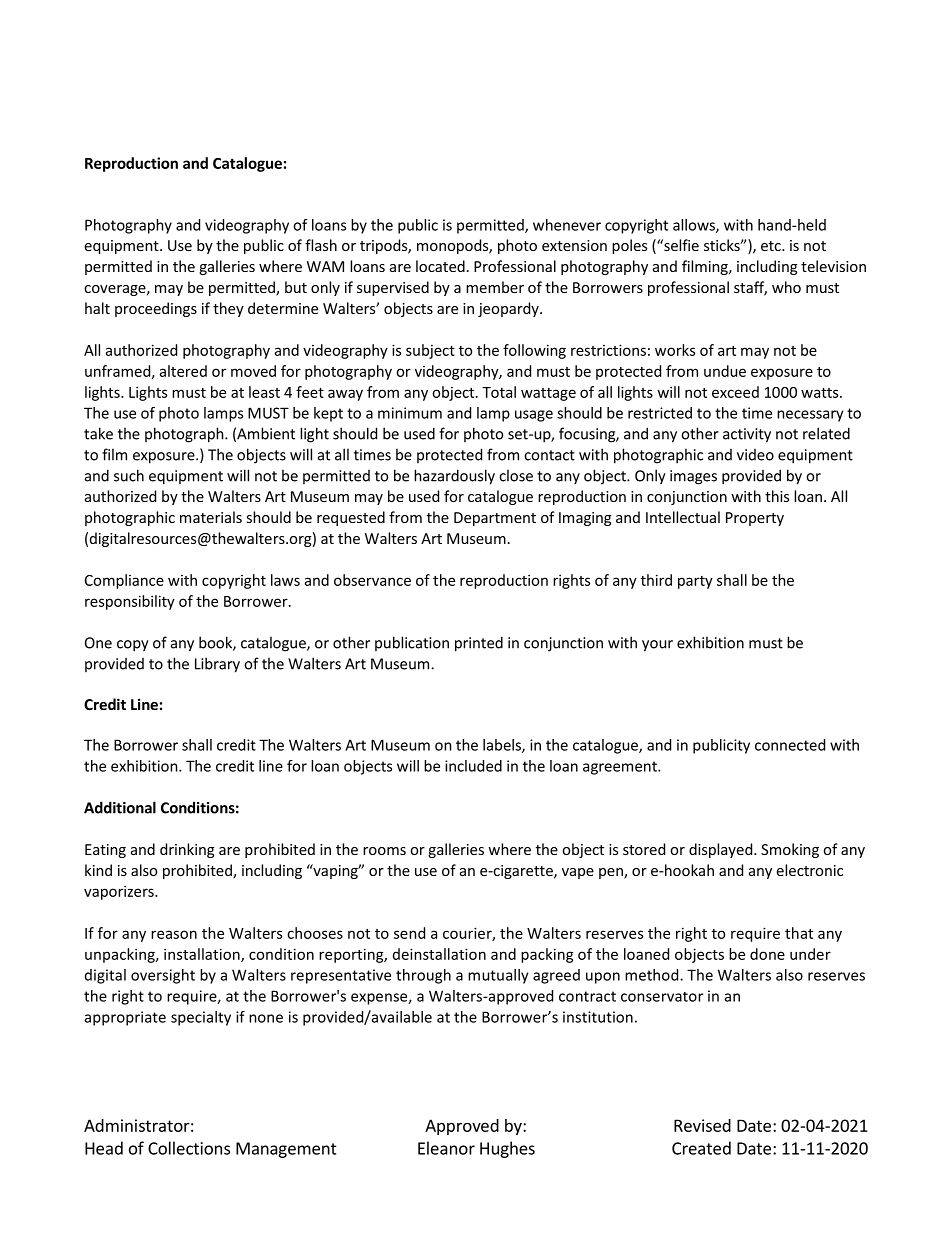 The width and height of the page is (952, 1233). What do you see at coordinates (217, 665) in the page?
I see `Library` at bounding box center [217, 665].
